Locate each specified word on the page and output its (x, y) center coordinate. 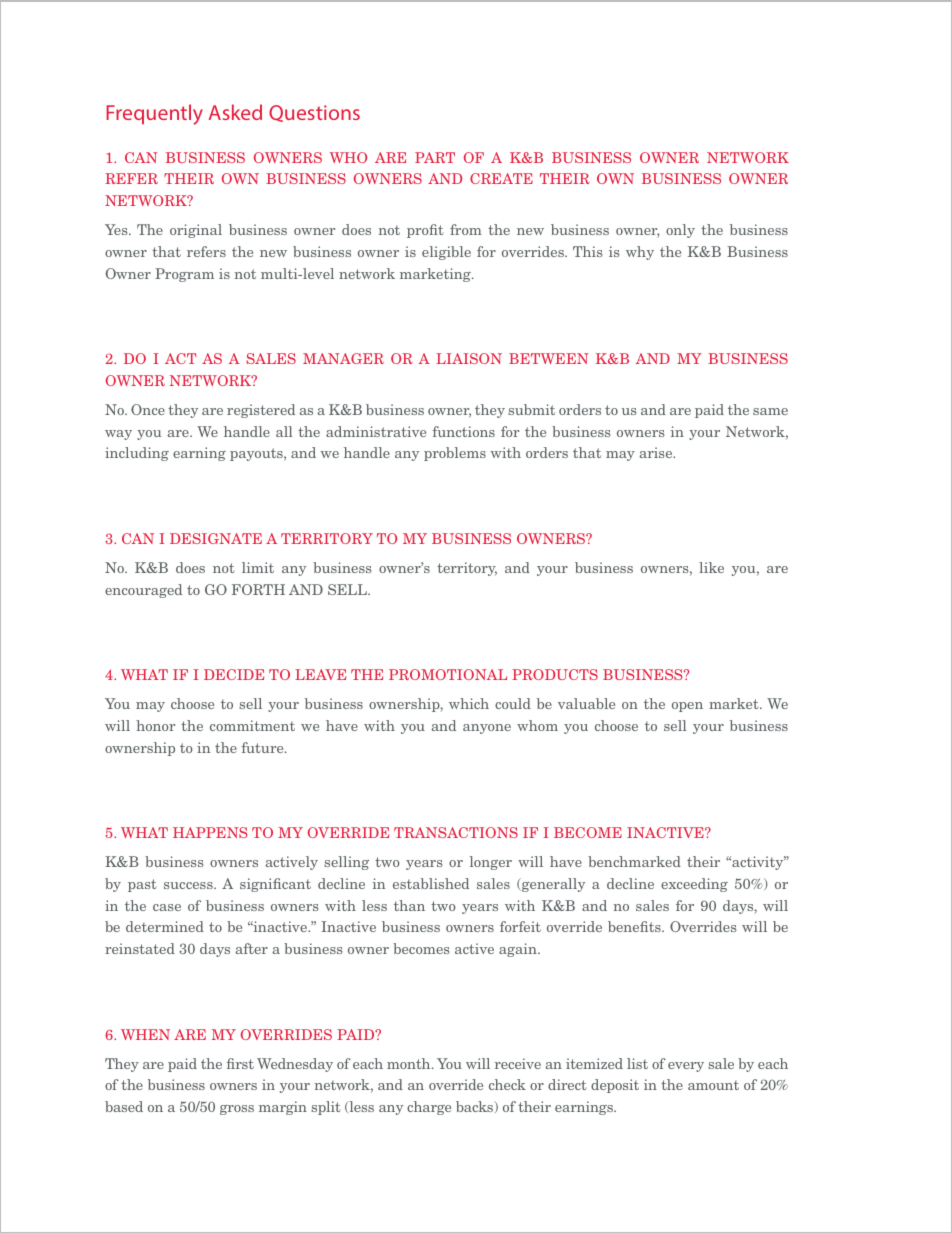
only (680, 231)
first (240, 1063)
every (686, 1067)
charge (429, 1108)
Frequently (154, 114)
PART (435, 157)
